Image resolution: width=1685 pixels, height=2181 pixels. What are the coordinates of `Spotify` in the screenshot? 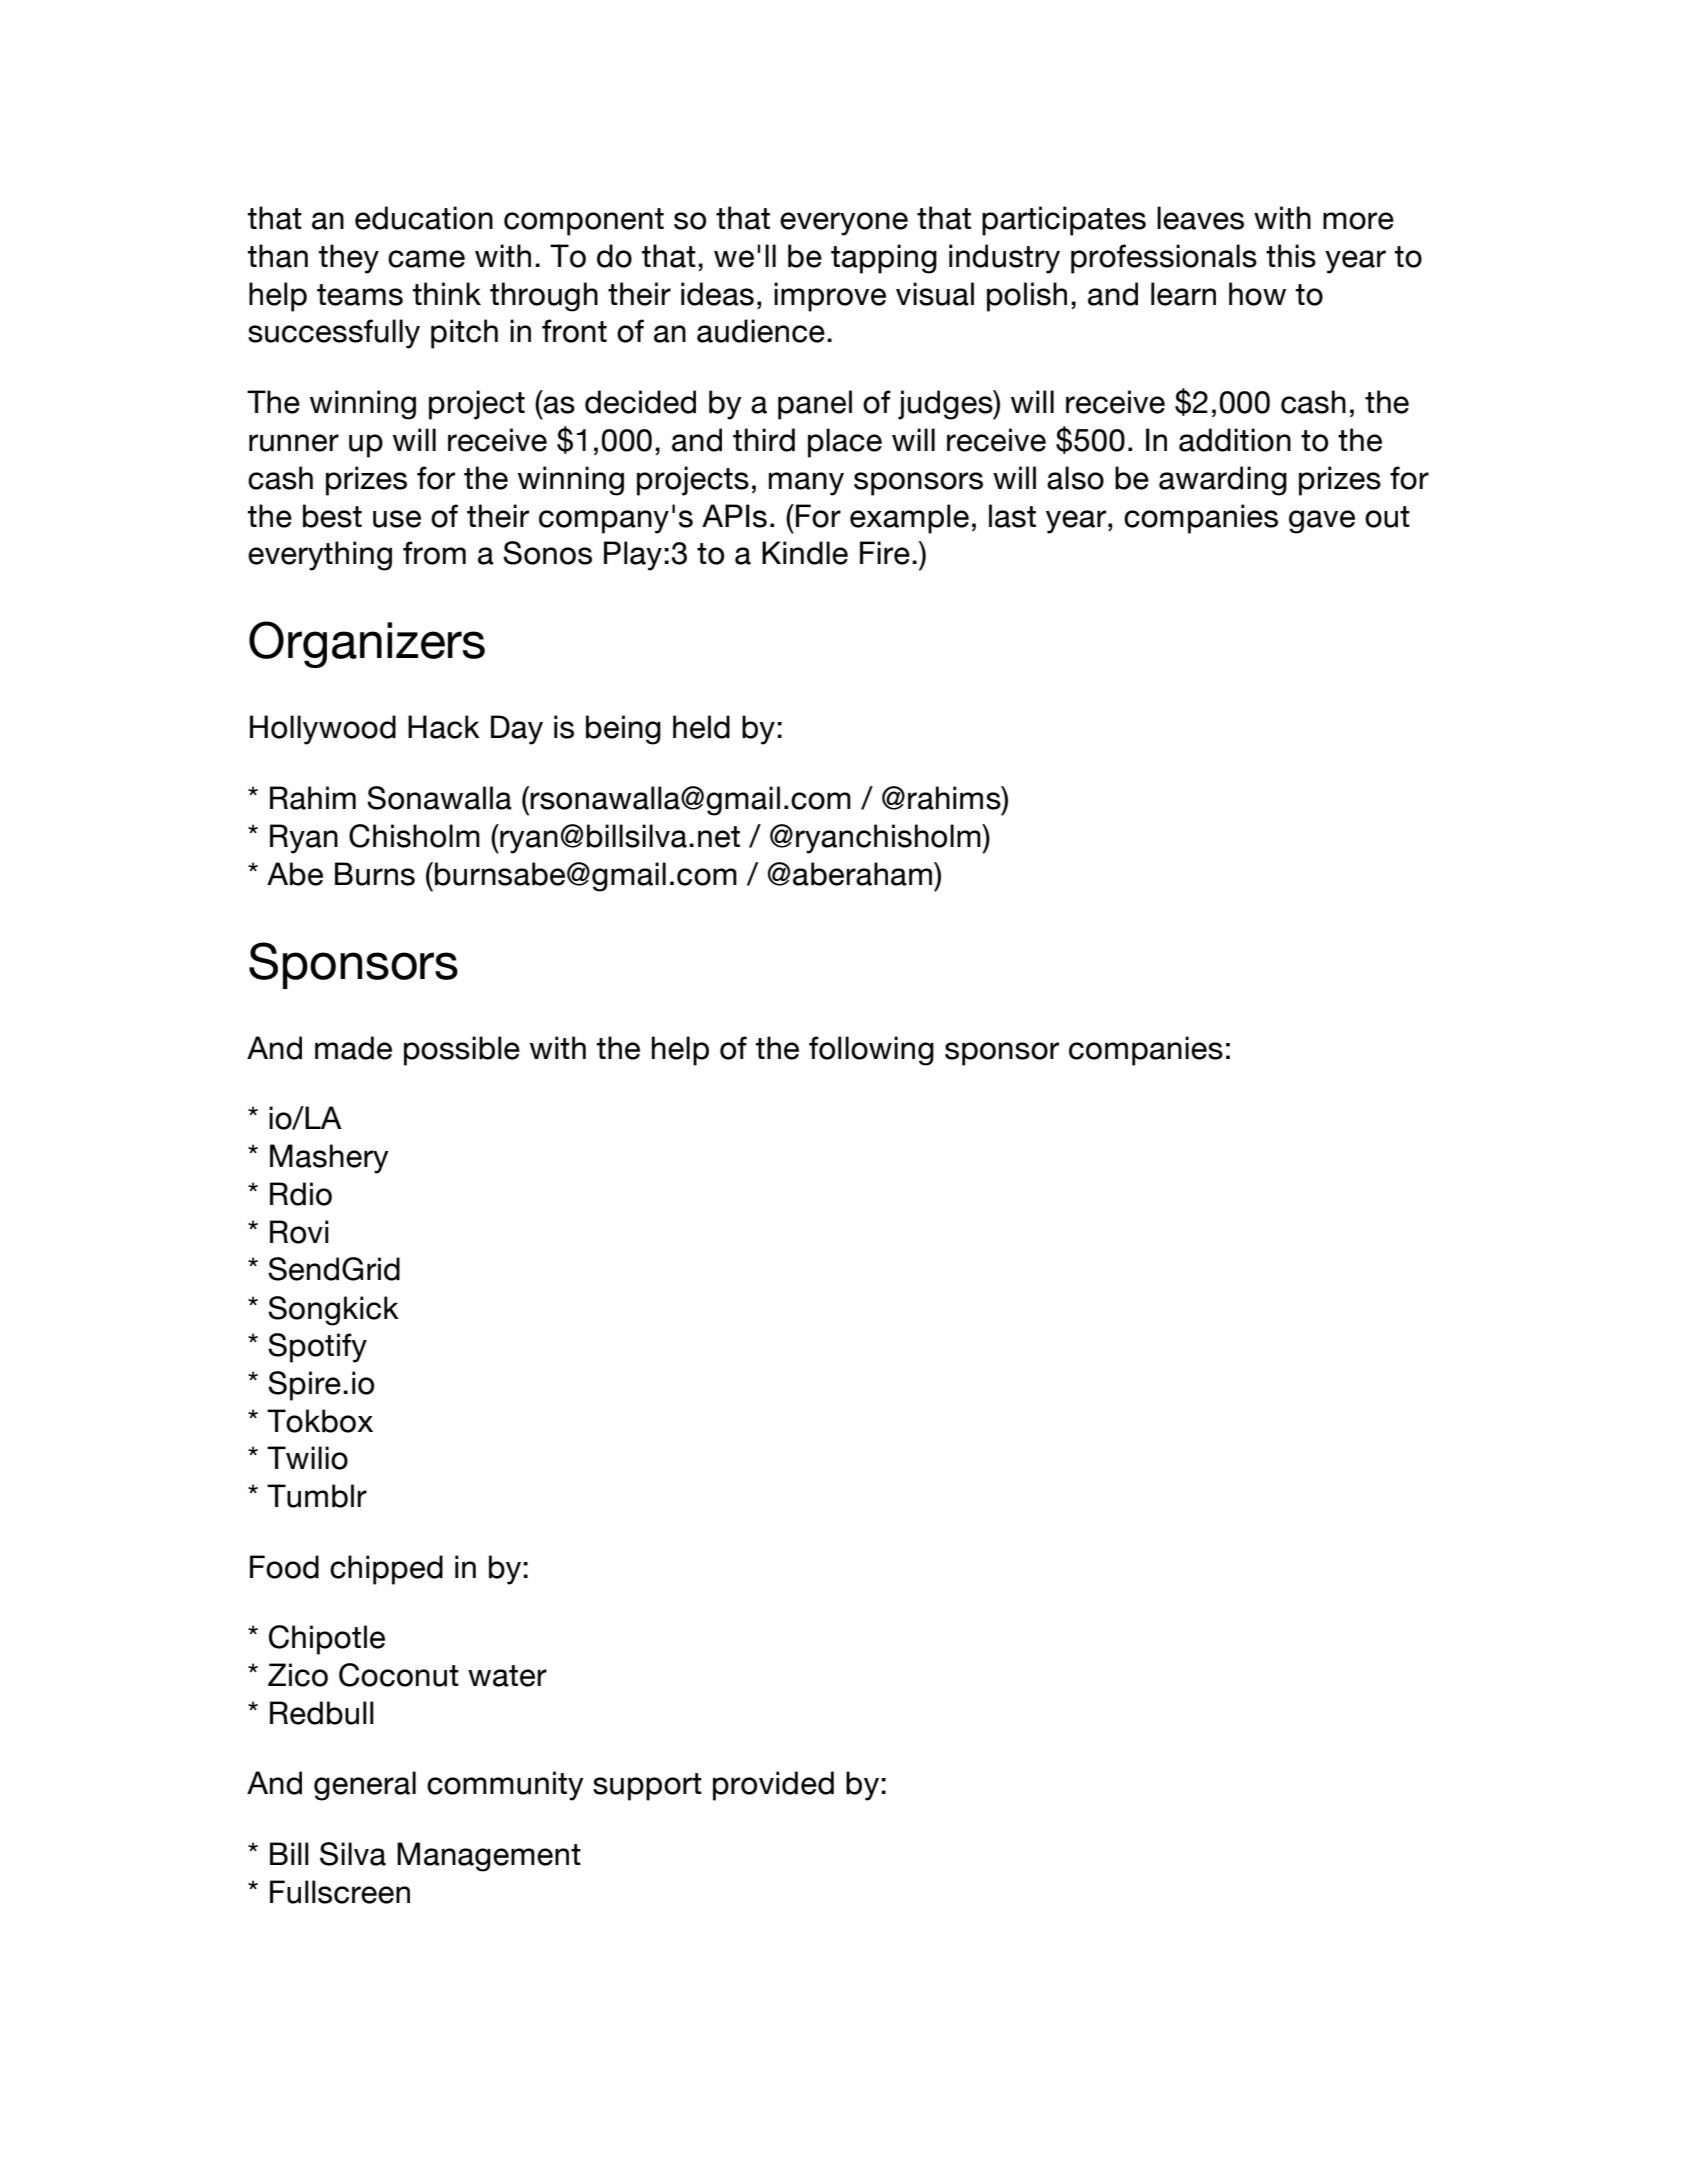 It's located at (317, 1348).
